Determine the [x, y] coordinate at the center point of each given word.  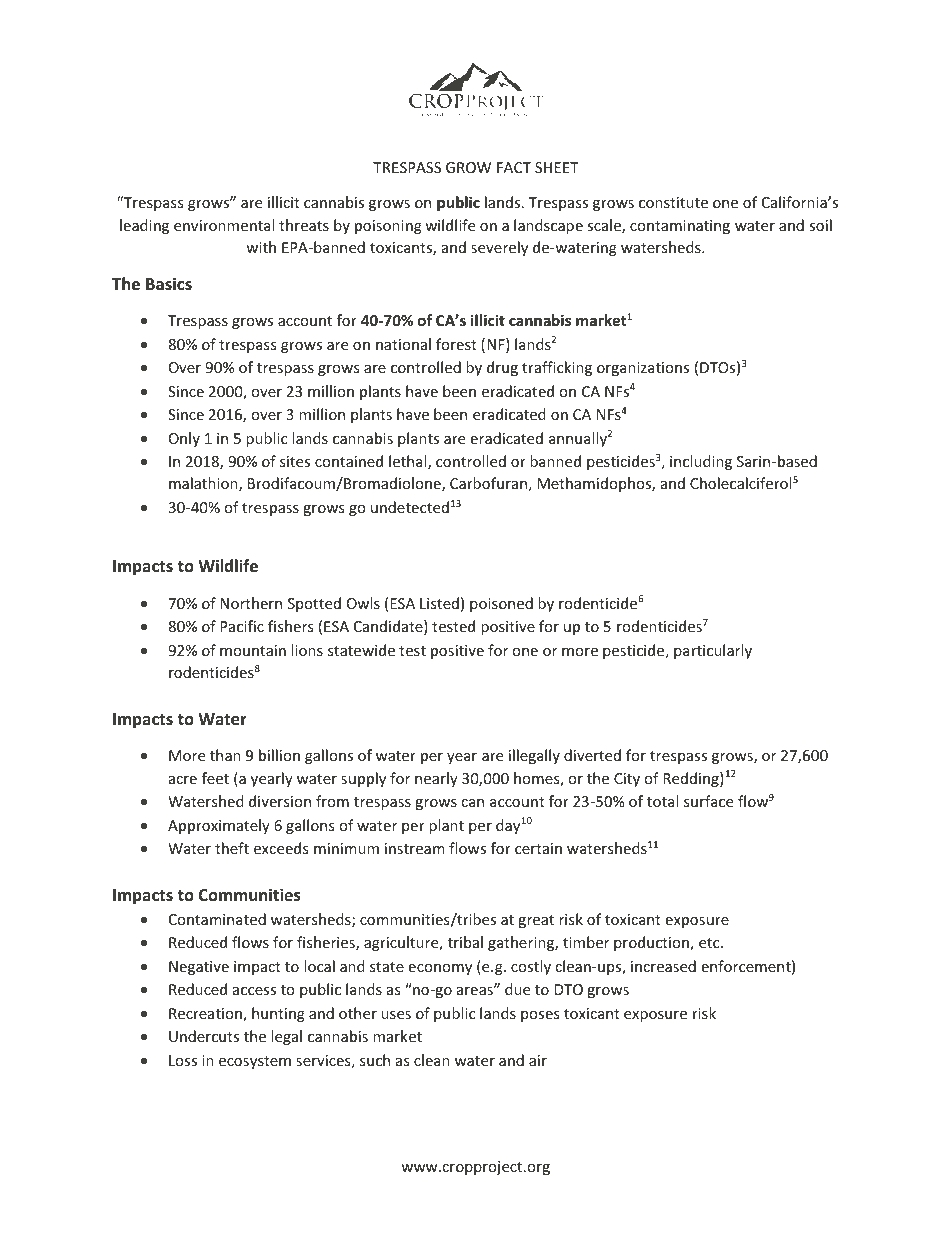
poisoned [501, 604]
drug [502, 368]
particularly [713, 651]
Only [184, 439]
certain [538, 848]
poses [540, 1016]
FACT [514, 167]
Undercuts [204, 1036]
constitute [673, 202]
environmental [224, 225]
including [701, 462]
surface [708, 801]
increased [663, 966]
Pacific [242, 626]
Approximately [219, 826]
